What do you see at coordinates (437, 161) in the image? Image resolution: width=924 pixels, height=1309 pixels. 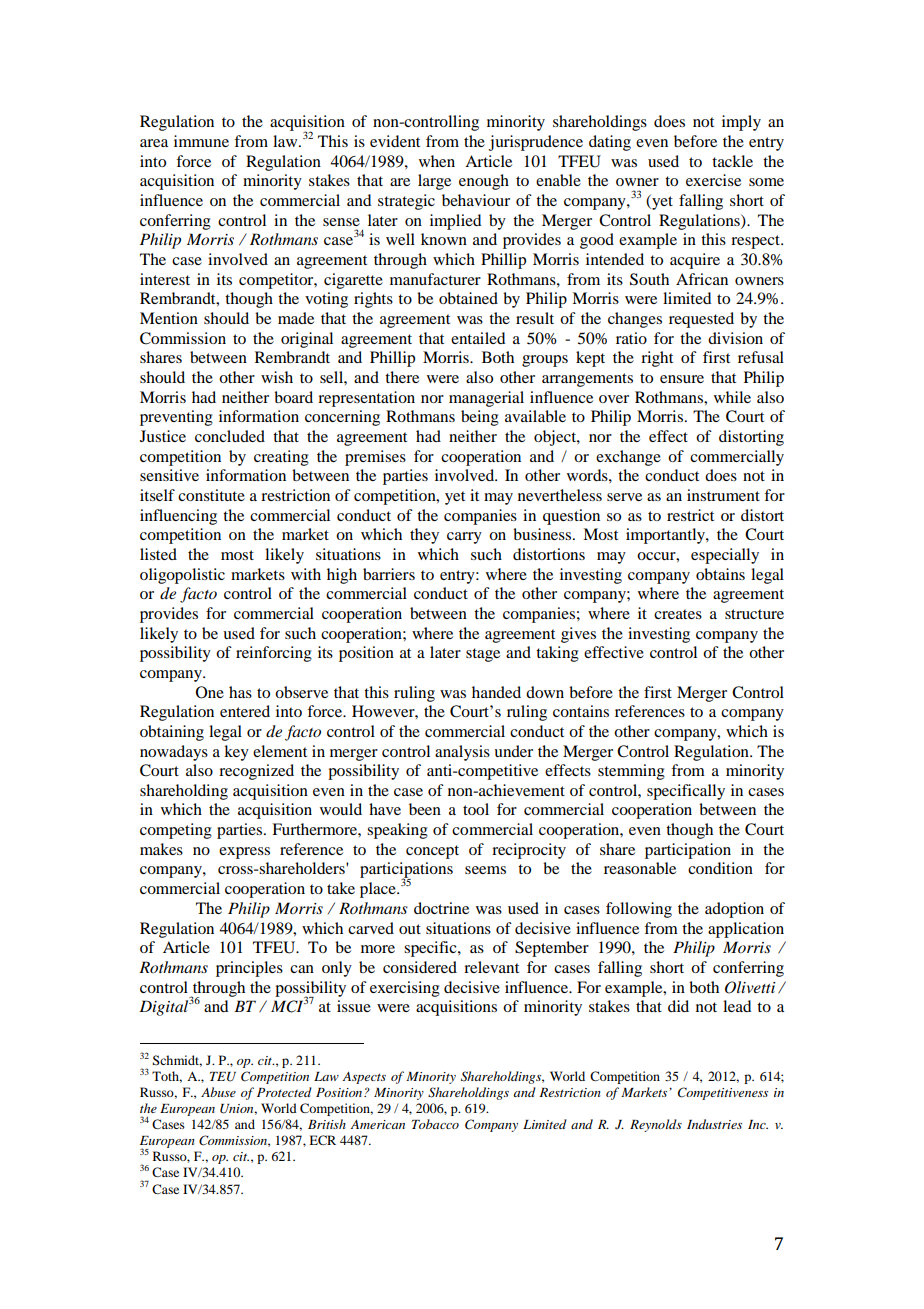 I see `when` at bounding box center [437, 161].
